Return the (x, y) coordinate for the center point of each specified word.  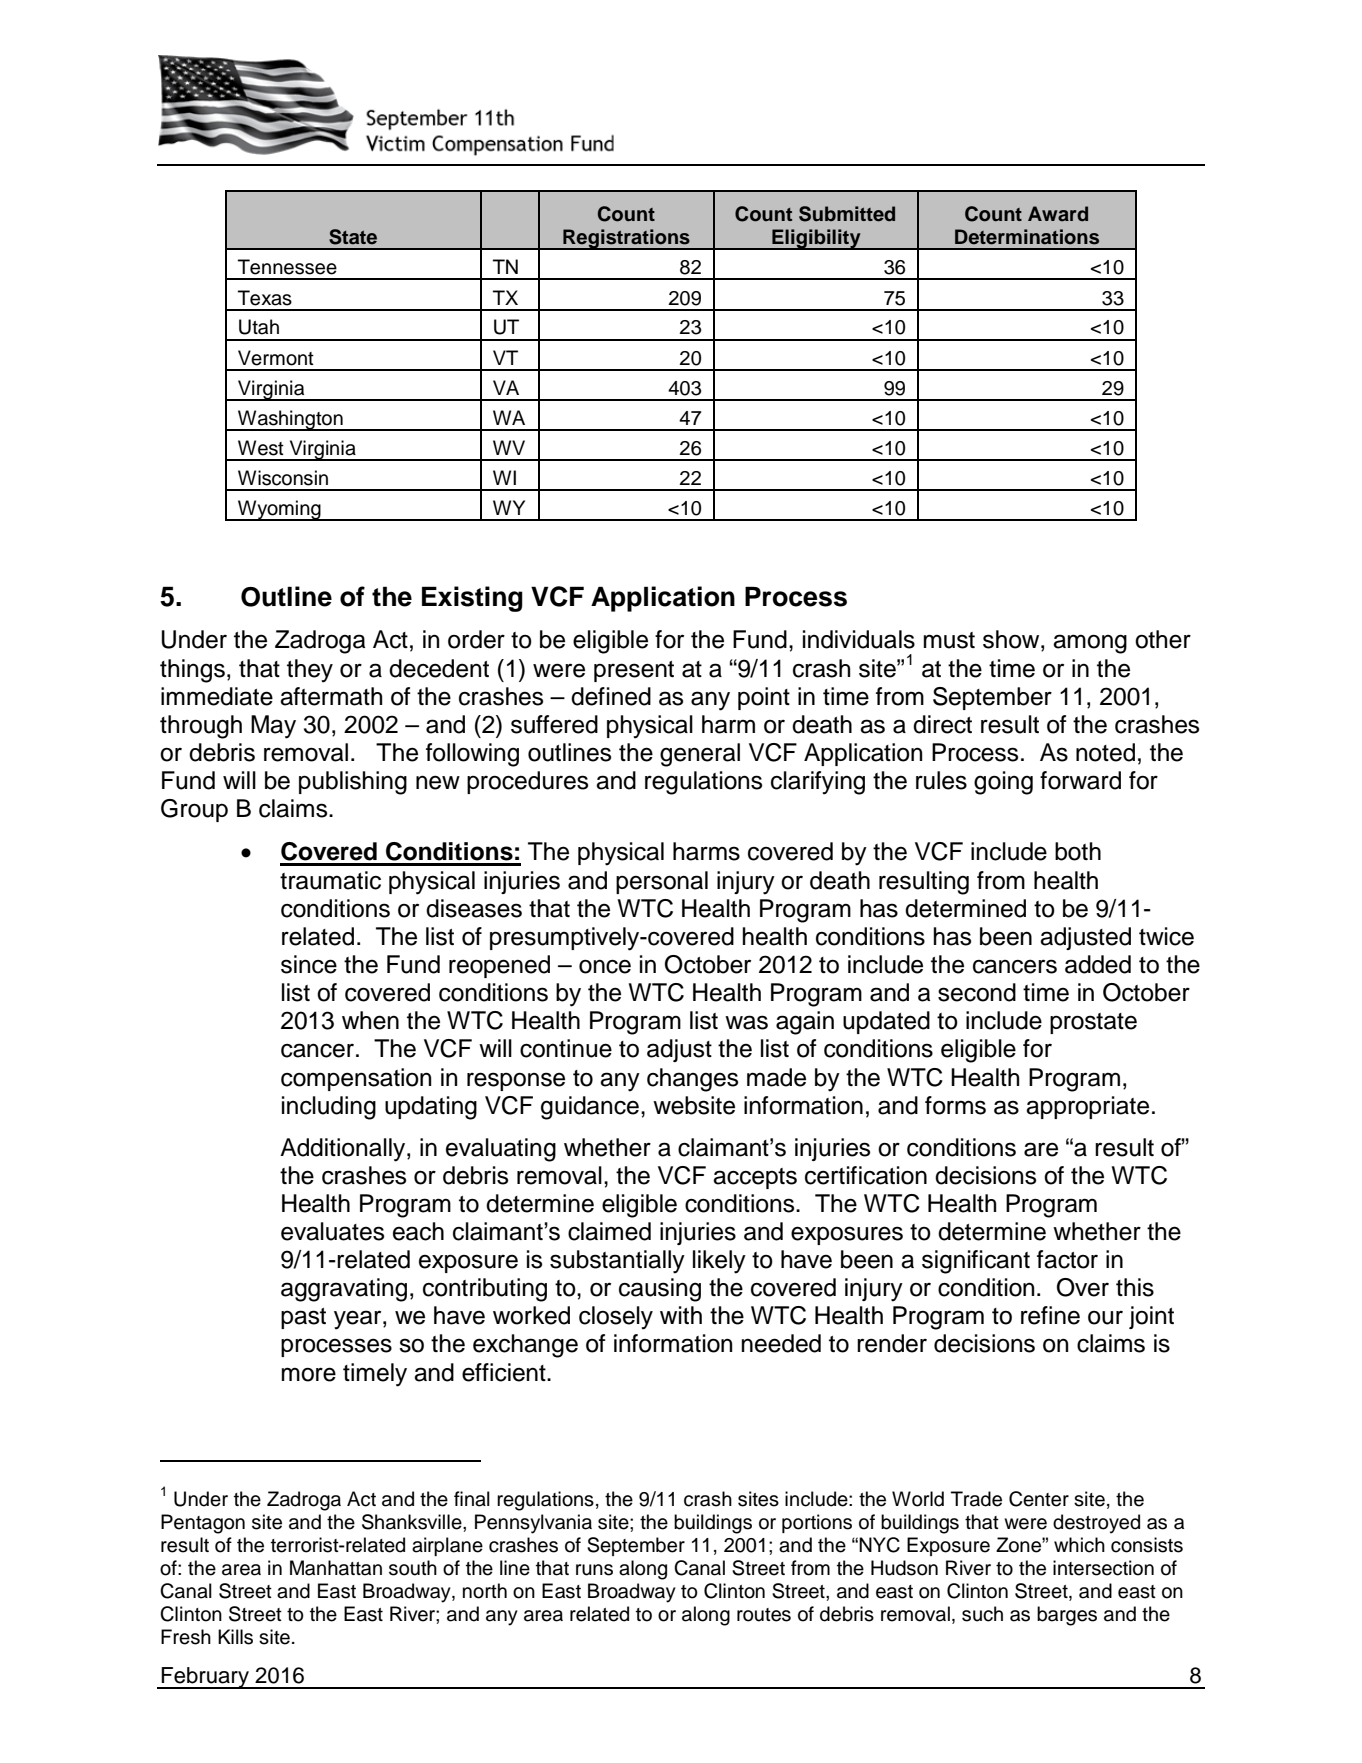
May (273, 727)
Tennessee (287, 267)
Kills (235, 1637)
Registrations (626, 239)
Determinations (1027, 237)
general (700, 755)
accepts (755, 1178)
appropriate (1087, 1107)
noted (1105, 752)
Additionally (344, 1150)
